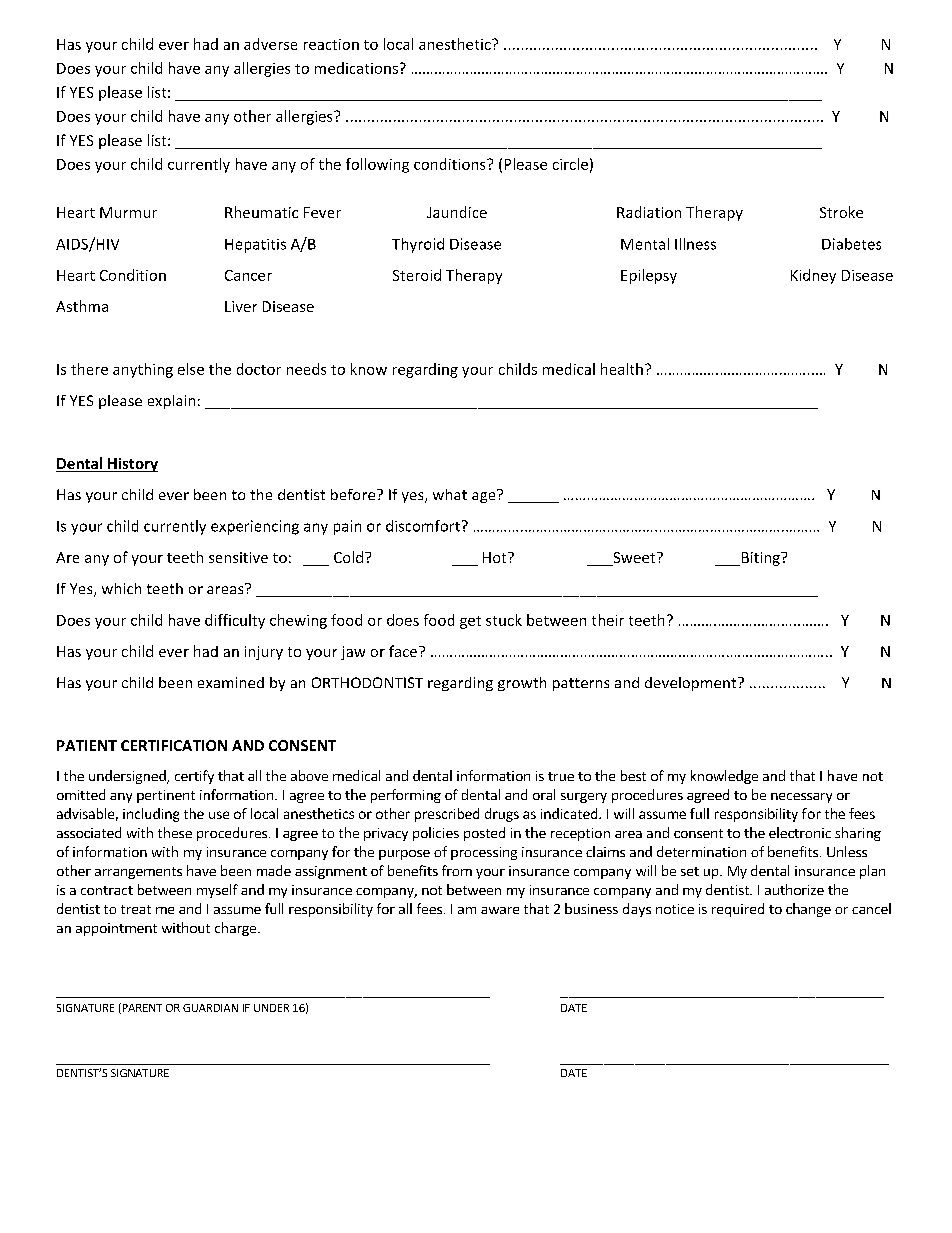  I want to click on GUARDIAN, so click(210, 1008).
